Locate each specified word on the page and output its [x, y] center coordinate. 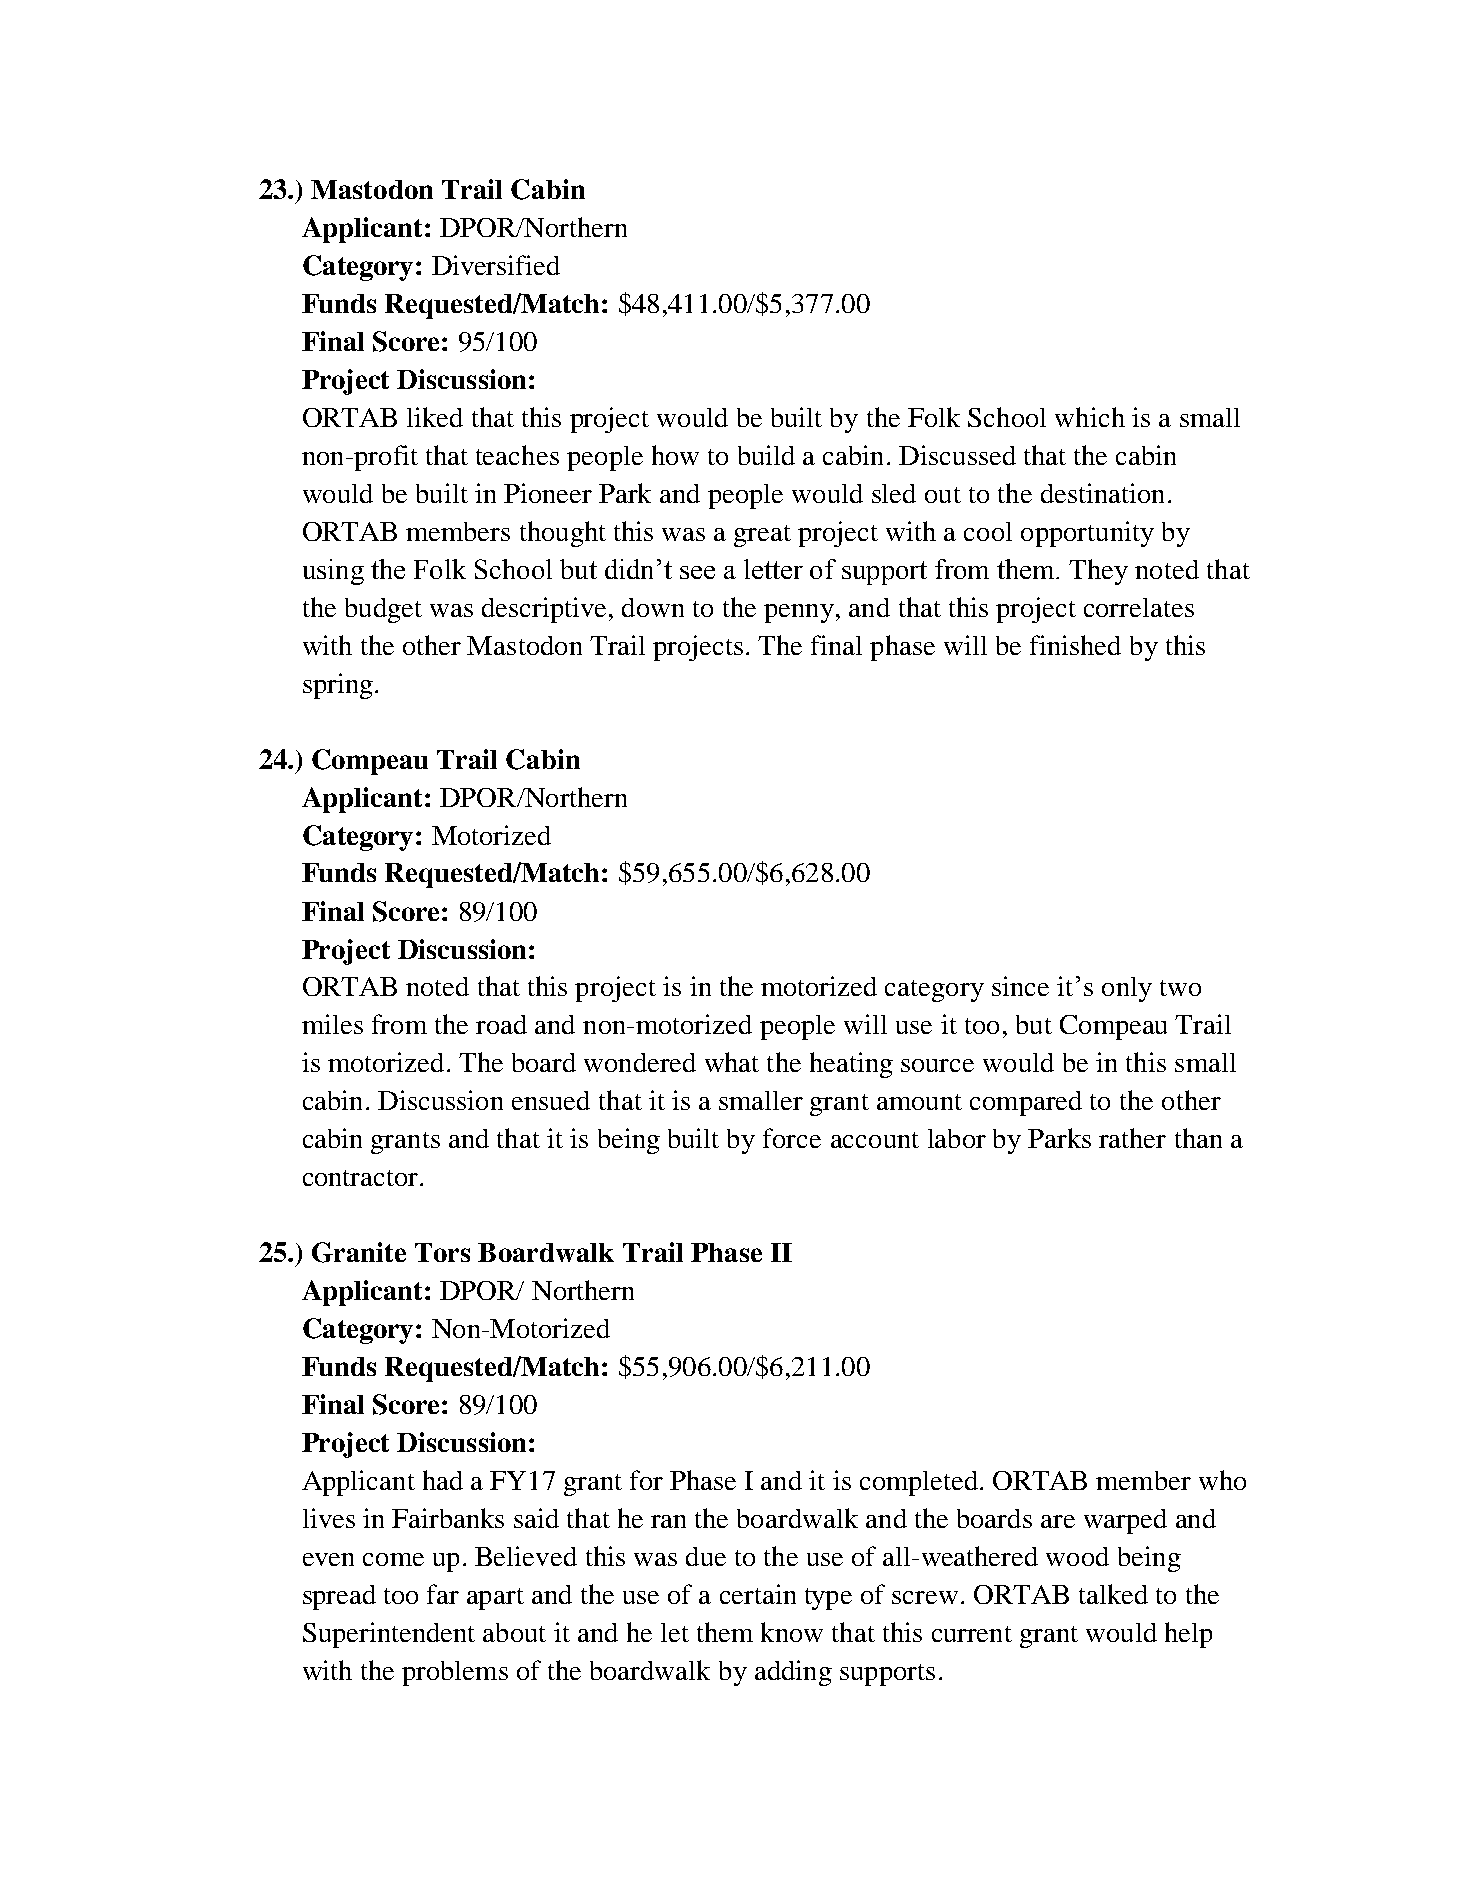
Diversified [496, 265]
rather [1132, 1138]
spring [338, 686]
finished [1075, 645]
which [1090, 417]
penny [799, 613]
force [792, 1138]
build [766, 455]
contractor [360, 1178]
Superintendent [389, 1635]
